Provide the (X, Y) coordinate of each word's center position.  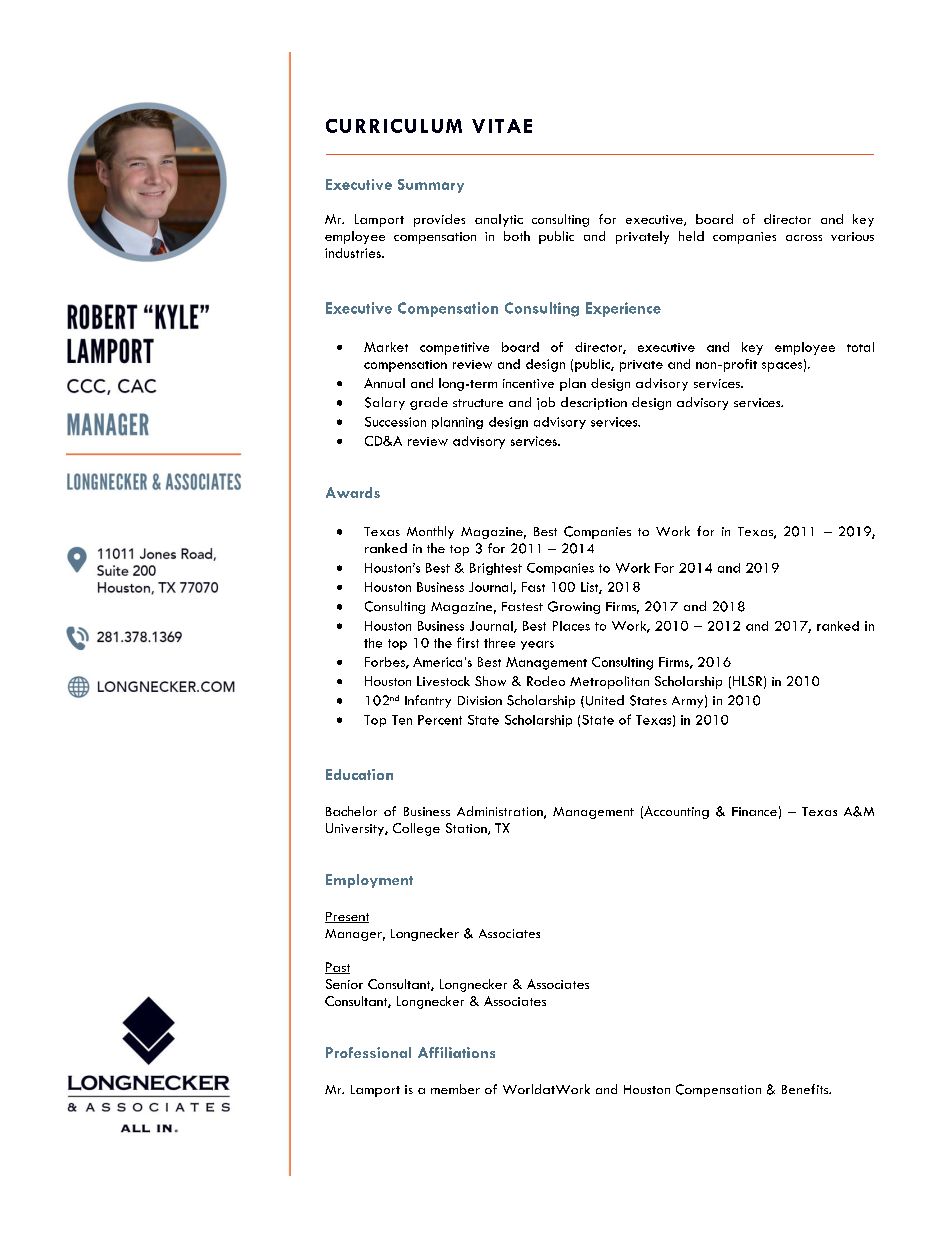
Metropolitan (609, 682)
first (468, 642)
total (860, 347)
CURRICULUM (394, 126)
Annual (384, 383)
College (416, 829)
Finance (754, 811)
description (594, 403)
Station (467, 829)
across (804, 238)
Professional (368, 1052)
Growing (574, 607)
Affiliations (456, 1052)
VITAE (502, 126)
